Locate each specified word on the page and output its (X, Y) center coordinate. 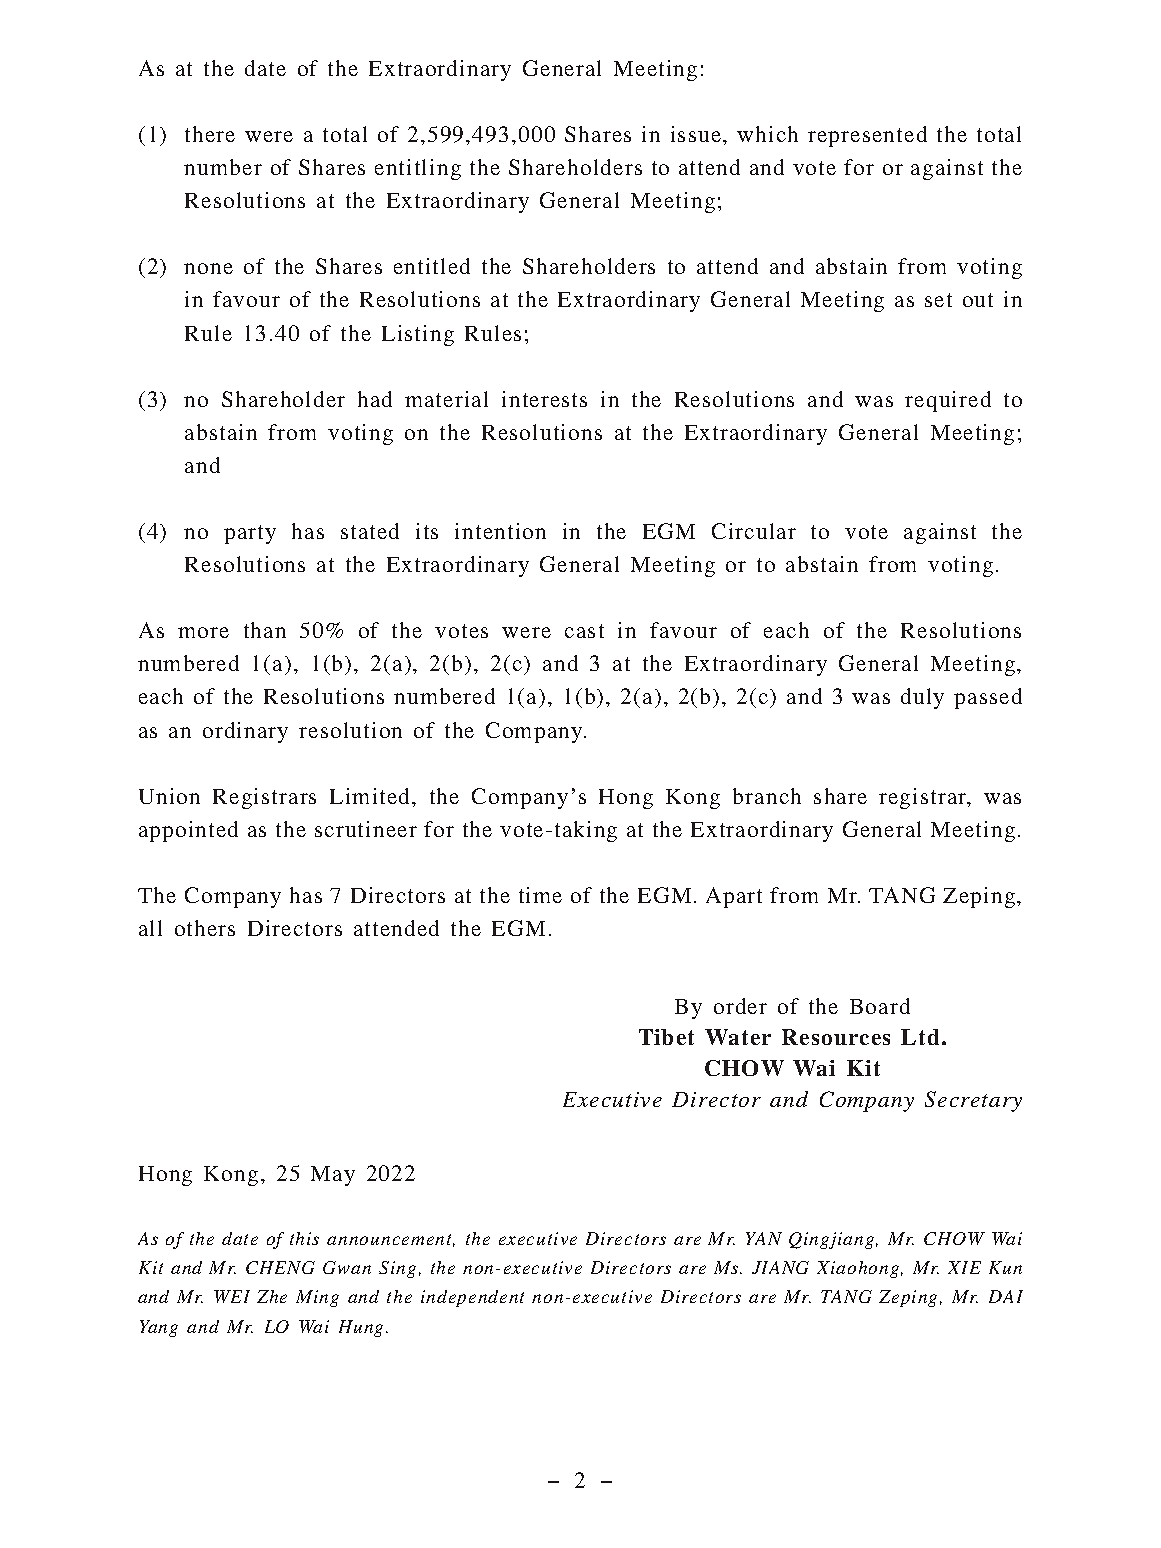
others (205, 928)
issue (697, 134)
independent (472, 1298)
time (540, 895)
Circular (754, 531)
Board (880, 1006)
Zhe (272, 1296)
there (210, 134)
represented (867, 136)
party (250, 534)
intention (500, 531)
